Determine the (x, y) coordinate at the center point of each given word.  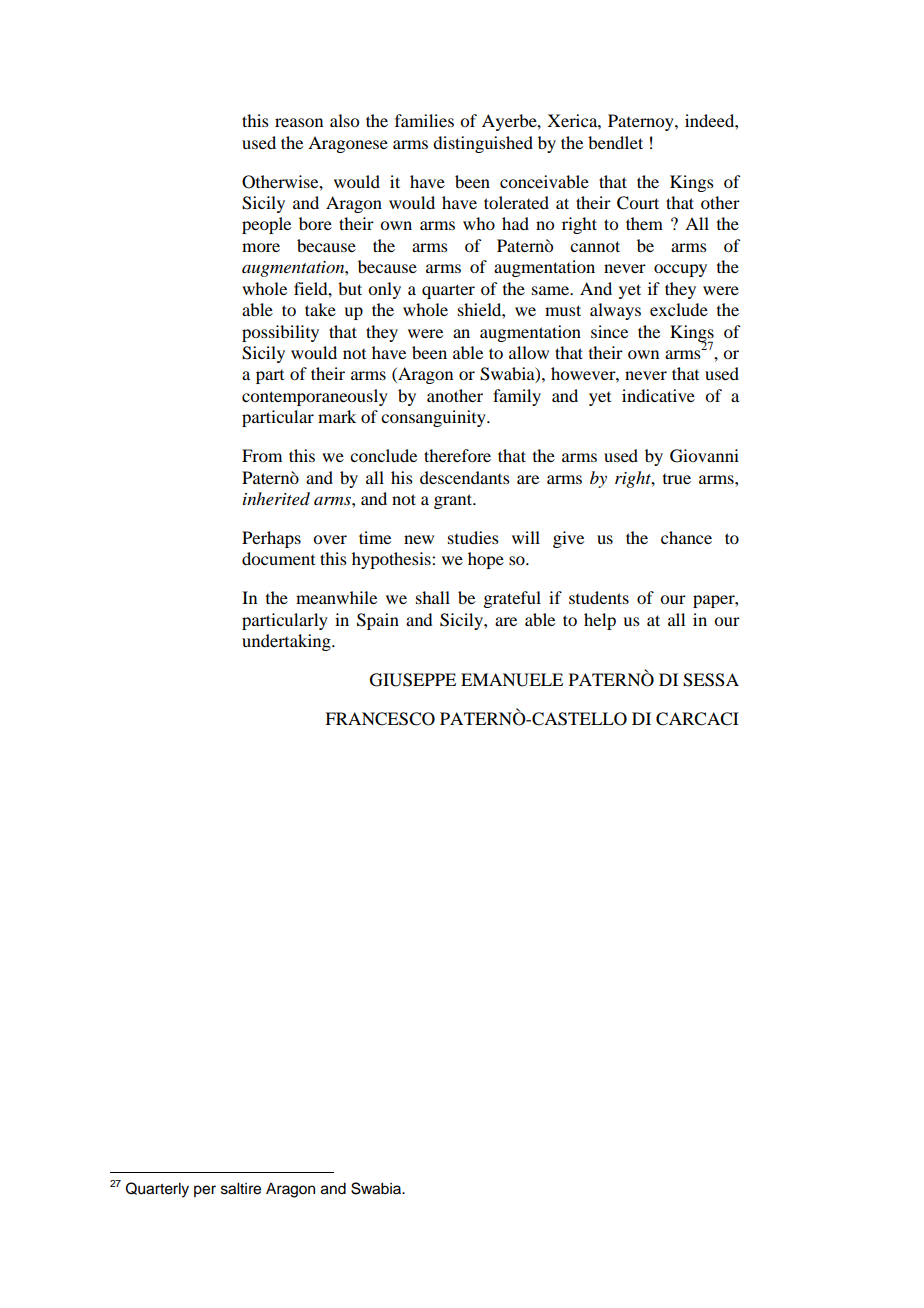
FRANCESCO (380, 719)
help (600, 621)
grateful (512, 599)
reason (299, 122)
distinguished (483, 144)
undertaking (287, 642)
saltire (241, 1189)
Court (638, 203)
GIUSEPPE (413, 680)
